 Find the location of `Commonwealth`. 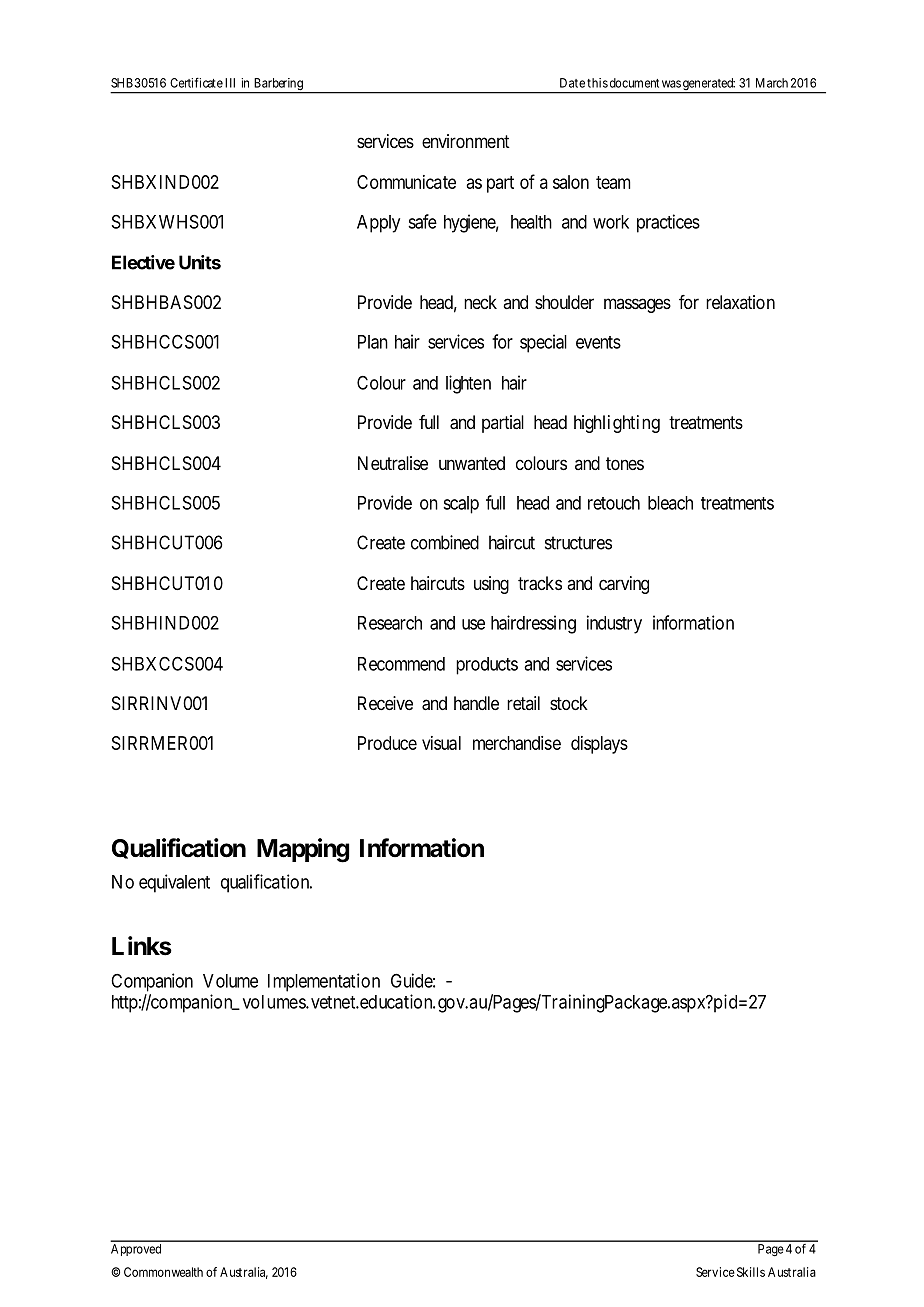

Commonwealth is located at coordinates (163, 1272).
